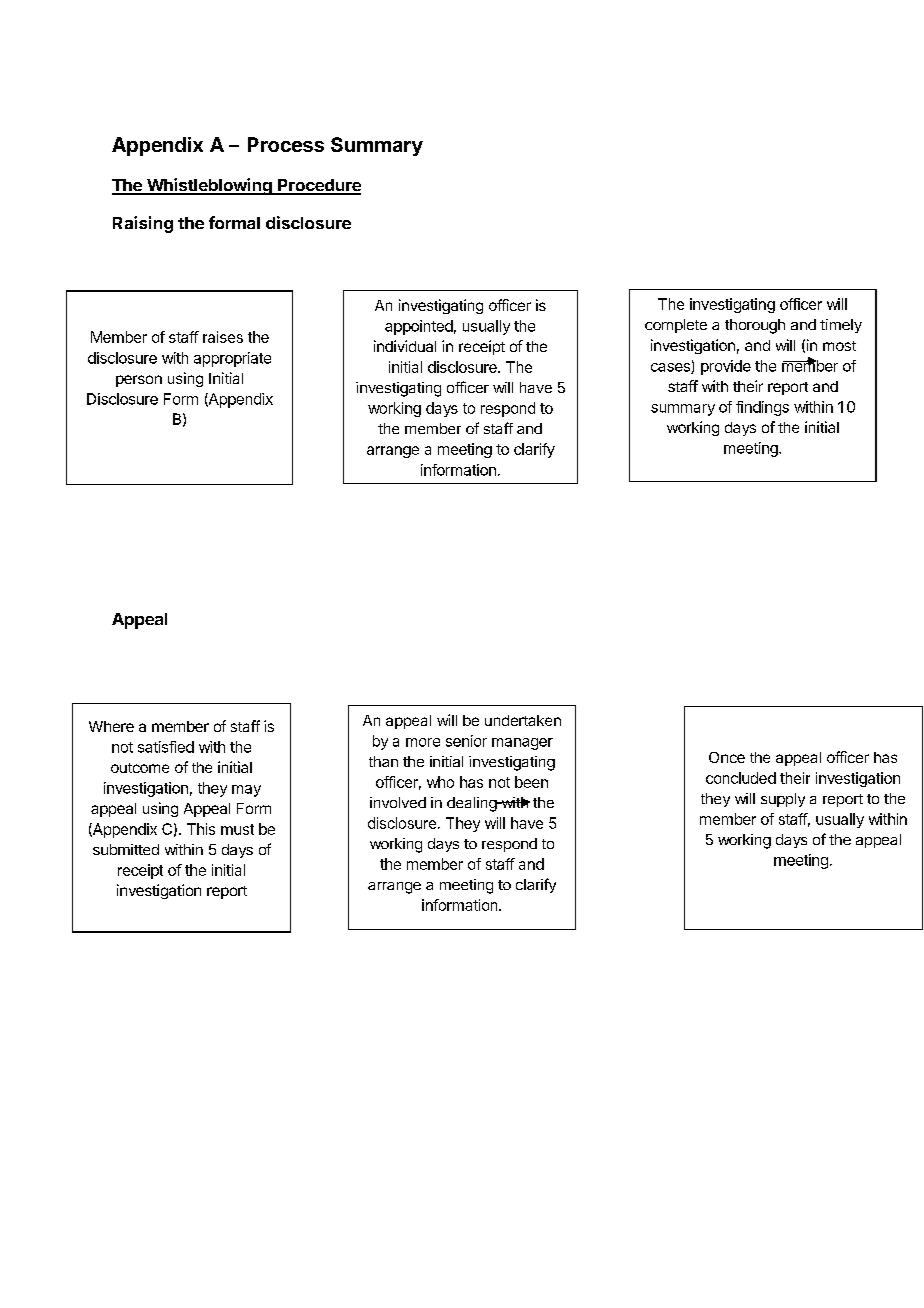  What do you see at coordinates (139, 381) in the document?
I see `person` at bounding box center [139, 381].
